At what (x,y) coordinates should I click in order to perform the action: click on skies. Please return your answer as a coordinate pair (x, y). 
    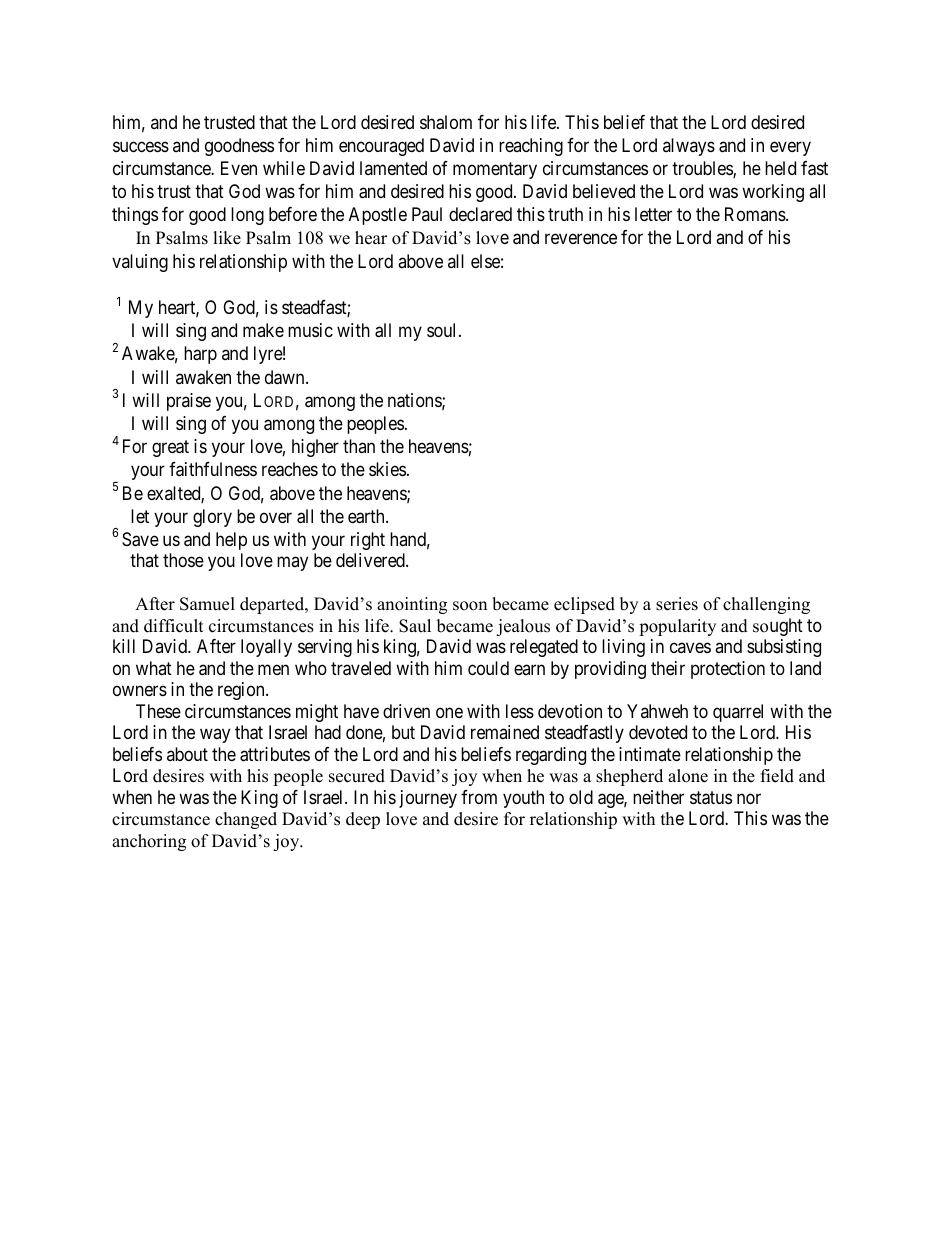
    Looking at the image, I should click on (387, 469).
